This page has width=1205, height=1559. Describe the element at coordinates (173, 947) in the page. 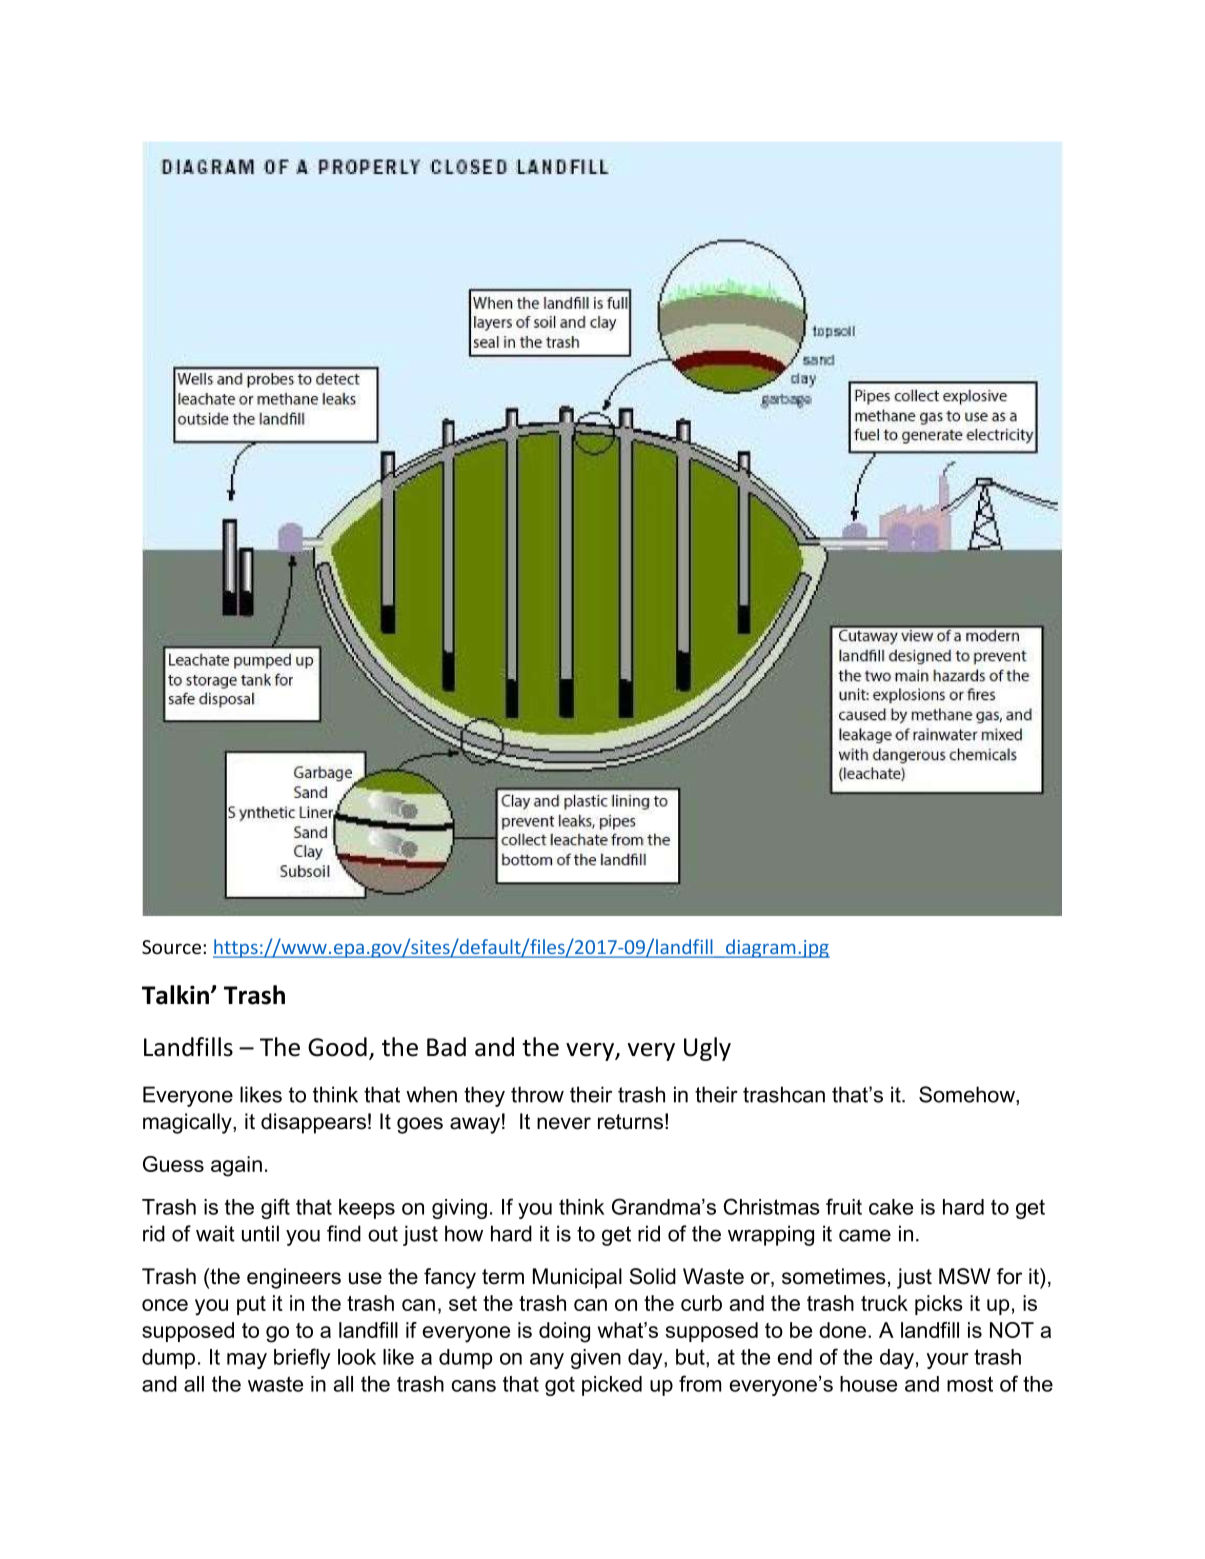

I see `Source` at that location.
